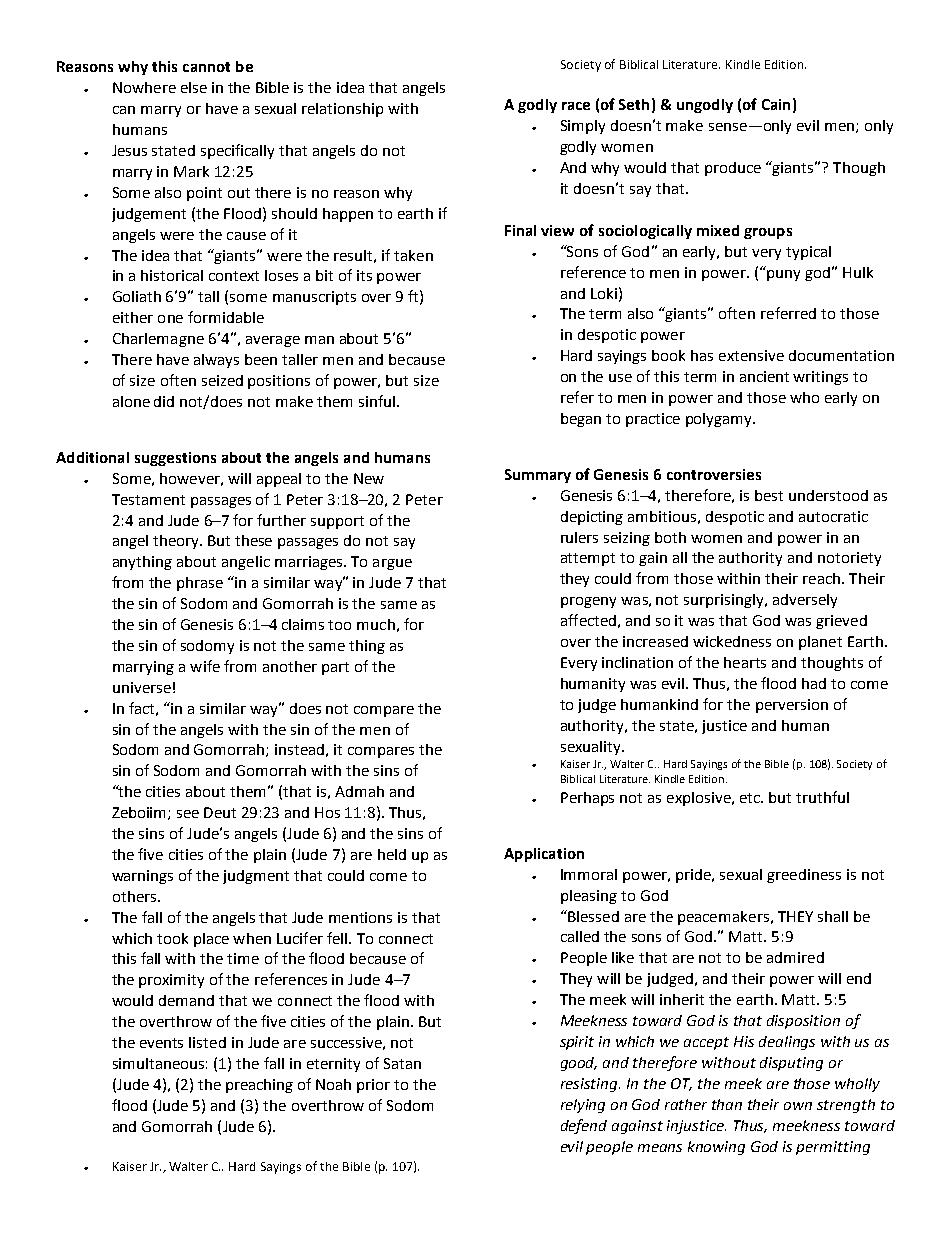  What do you see at coordinates (544, 855) in the screenshot?
I see `Application` at bounding box center [544, 855].
